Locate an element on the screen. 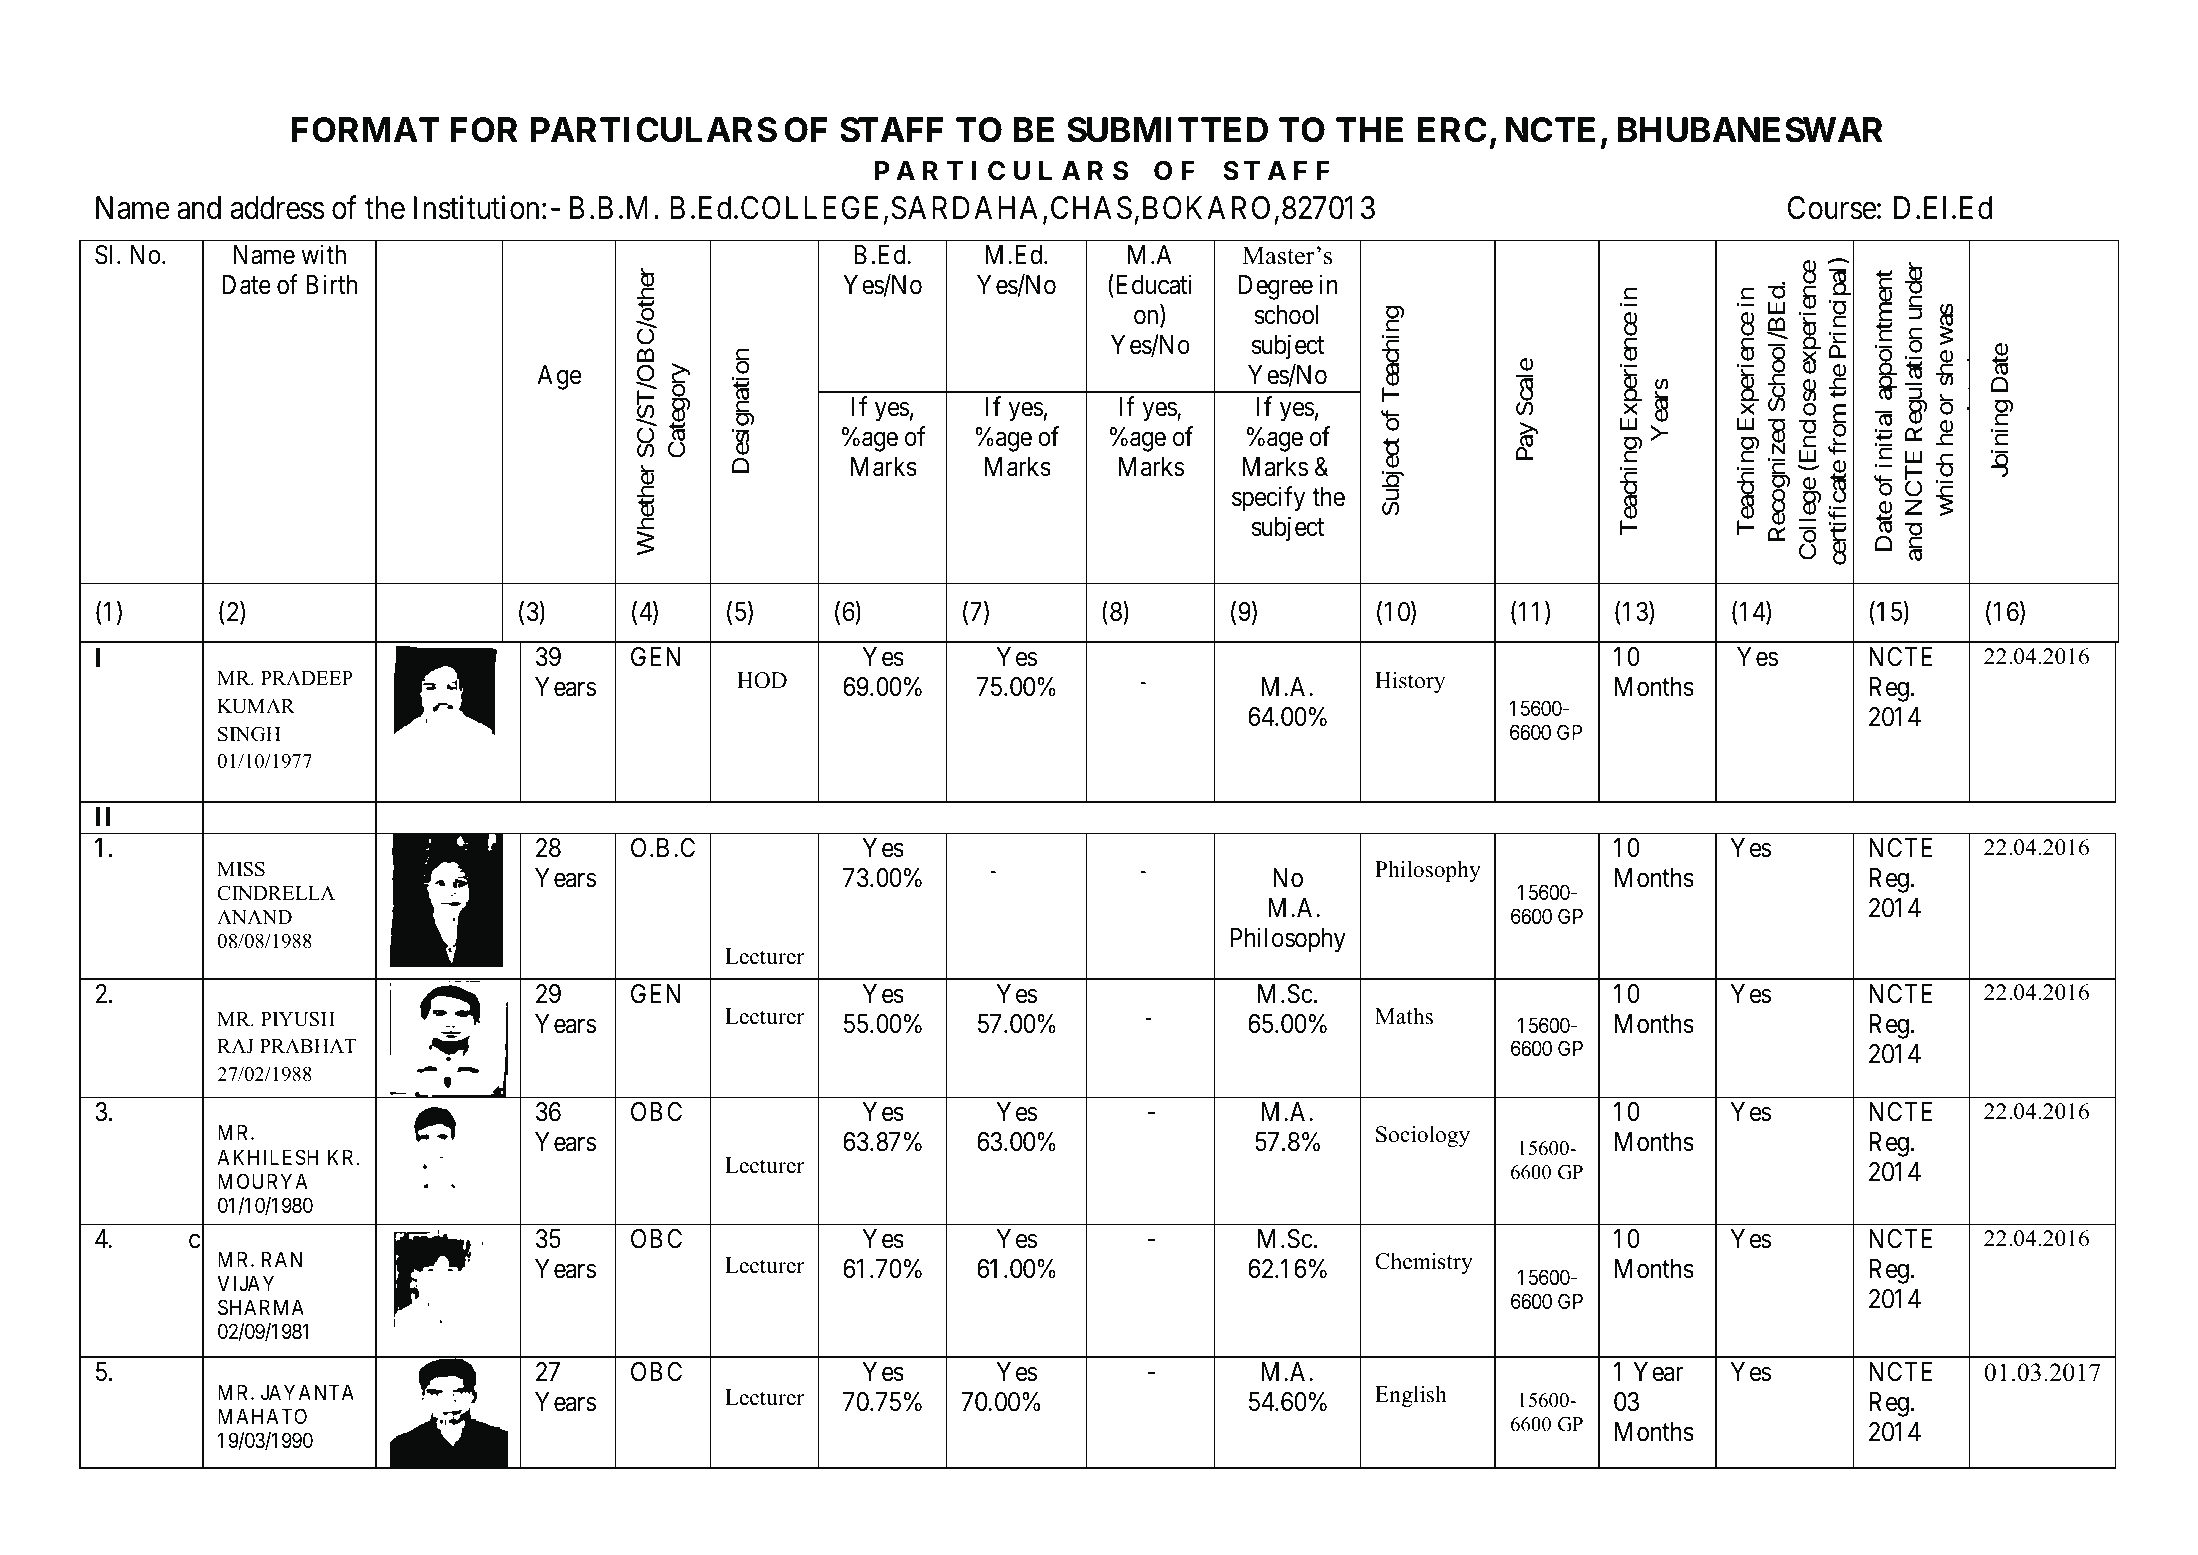  English is located at coordinates (1411, 1396).
